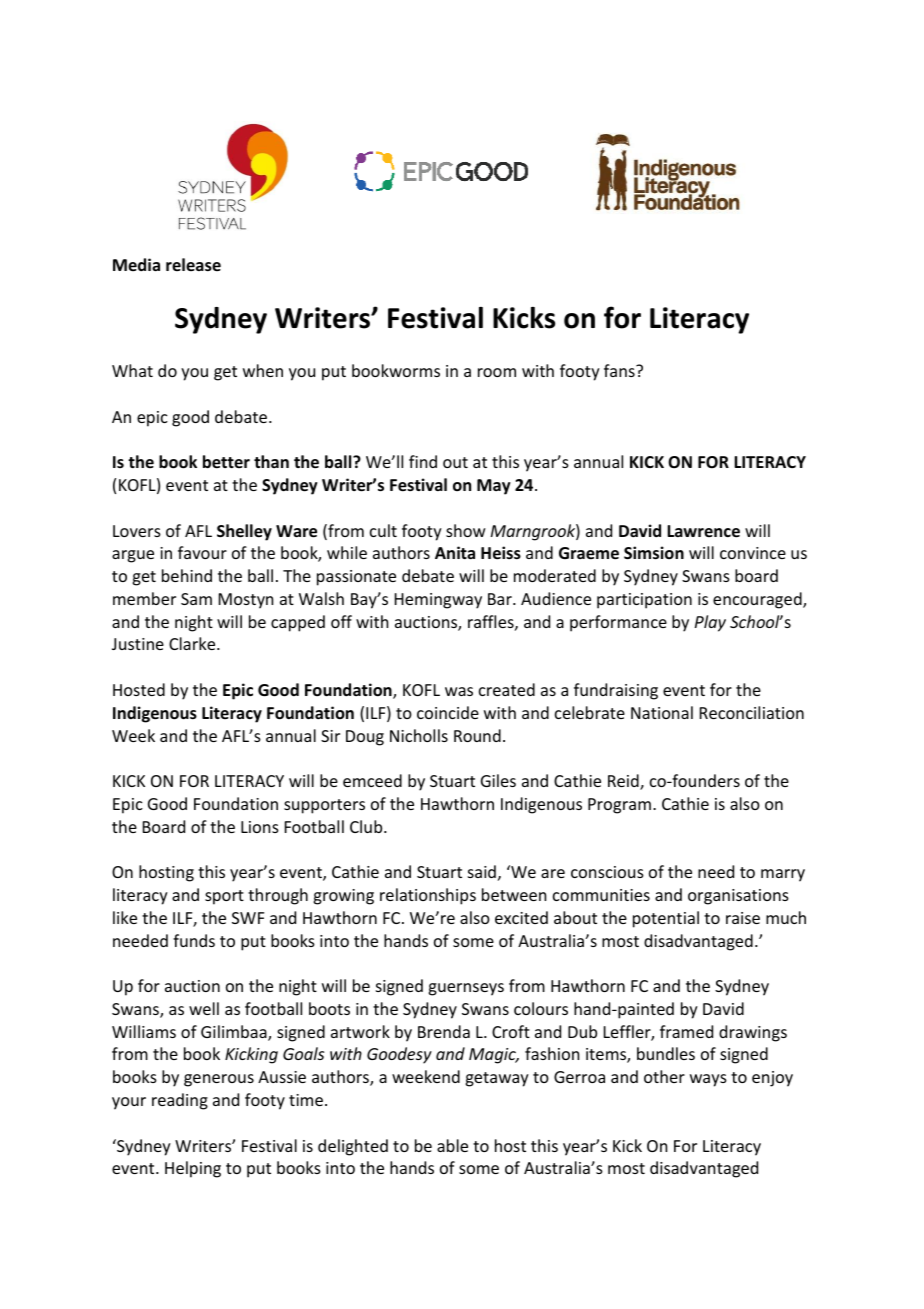 The image size is (924, 1309). Describe the element at coordinates (662, 712) in the image. I see `National` at that location.
